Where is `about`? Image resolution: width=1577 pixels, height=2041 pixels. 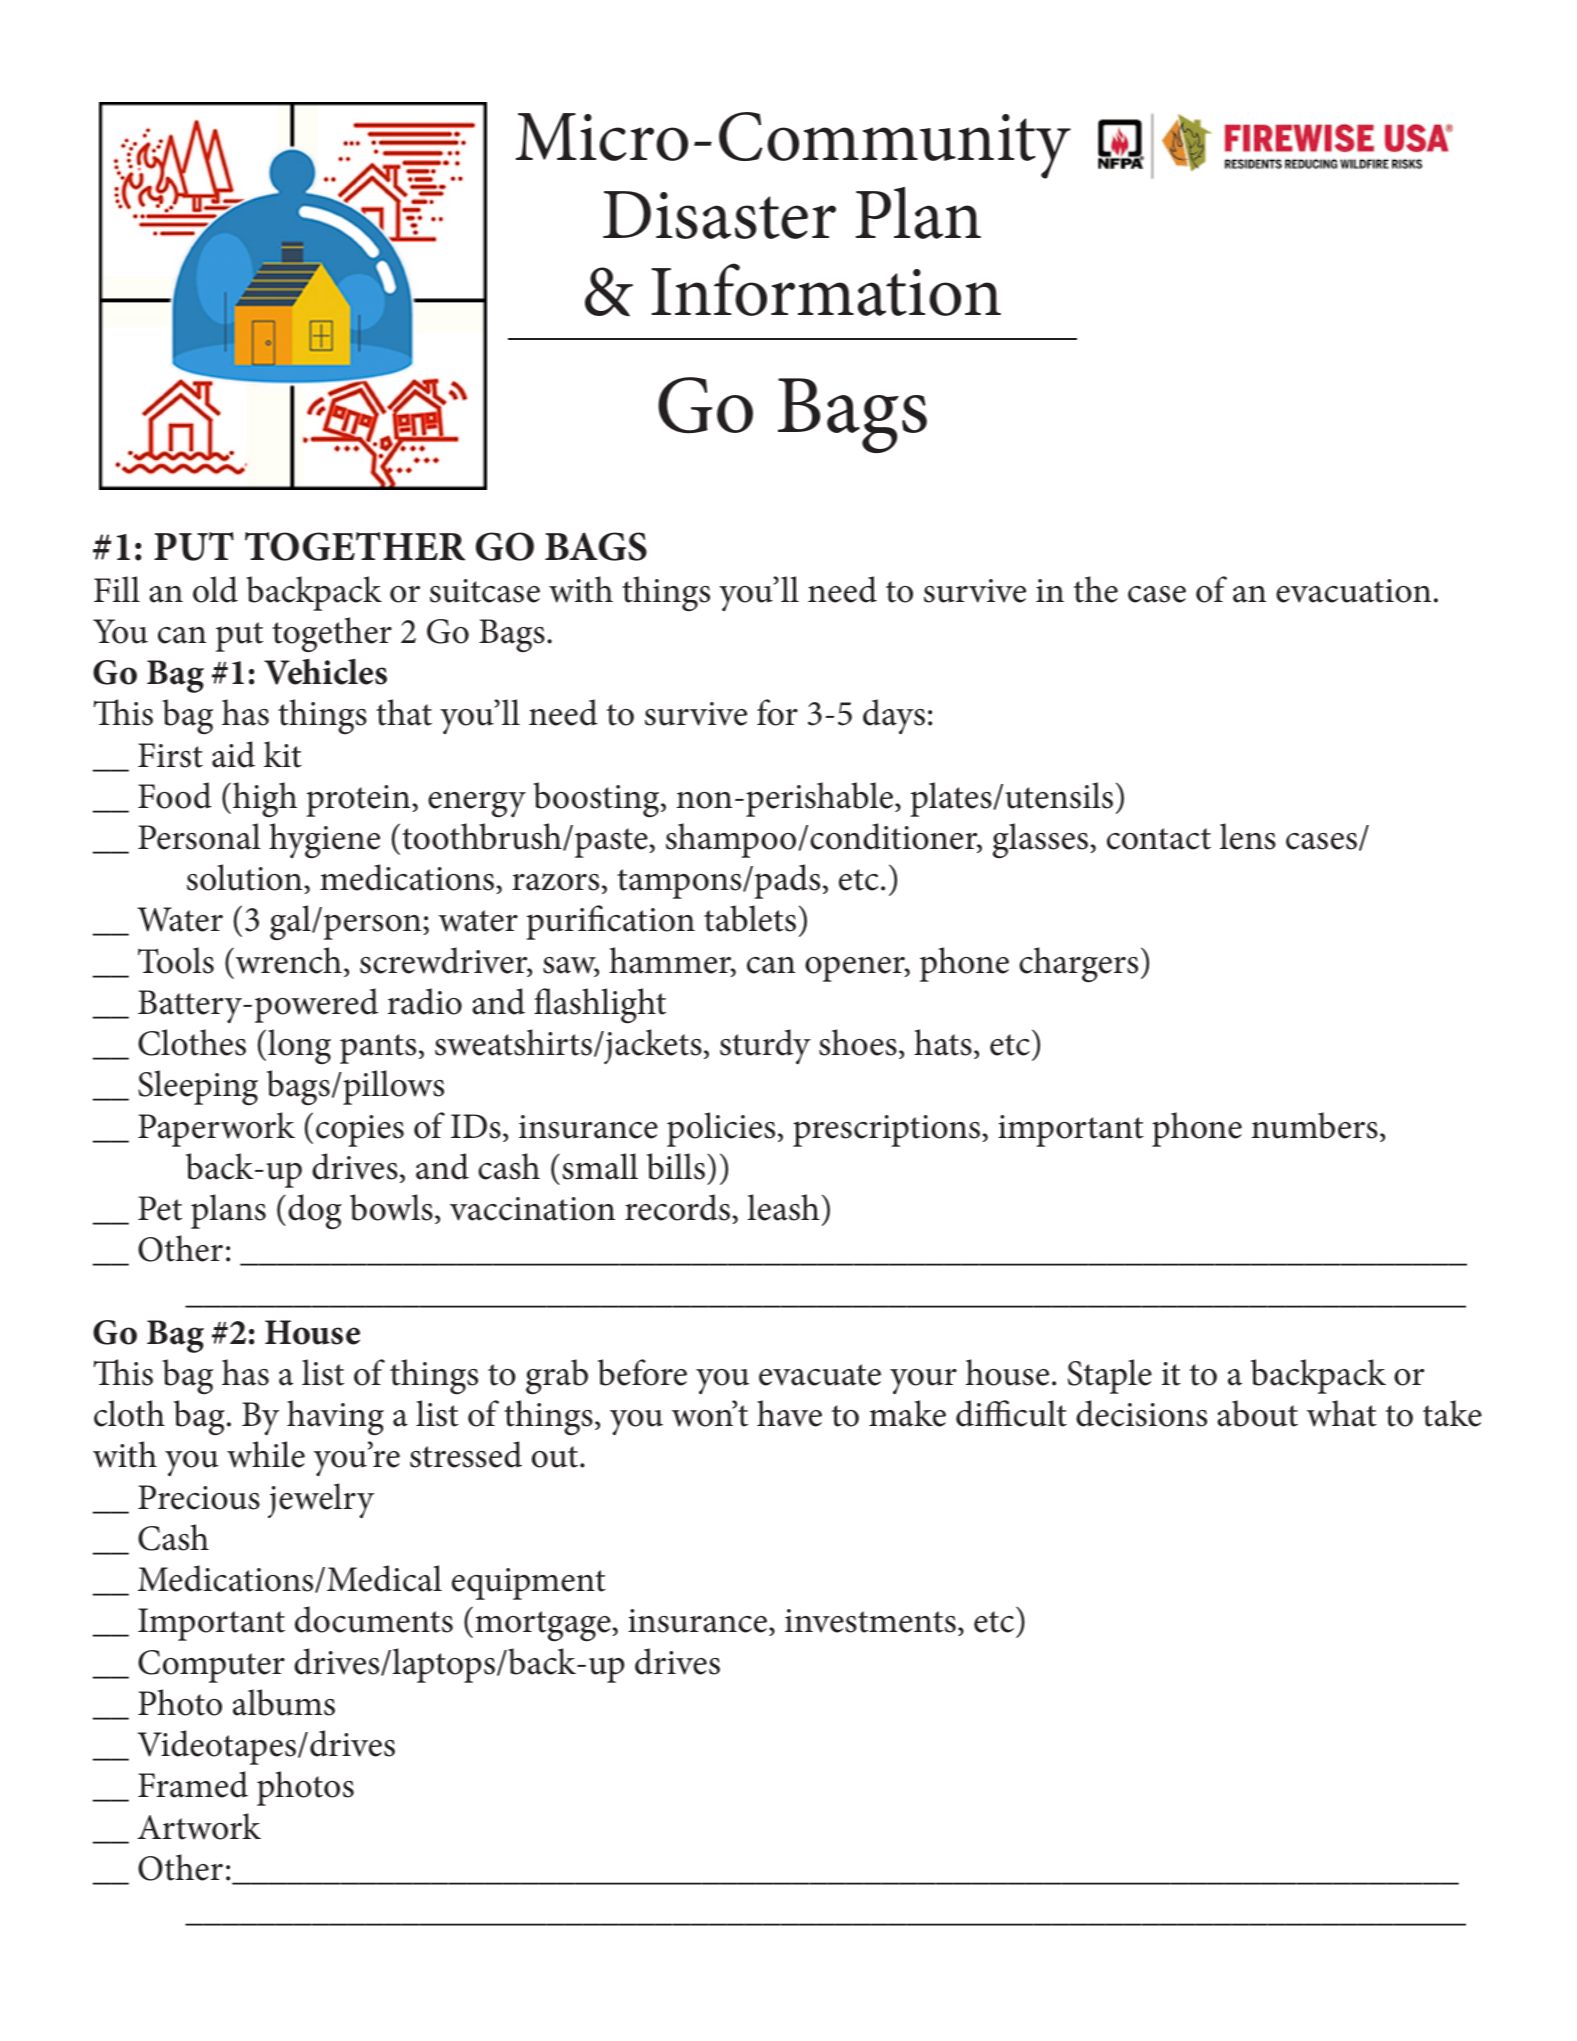
about is located at coordinates (1257, 1413).
